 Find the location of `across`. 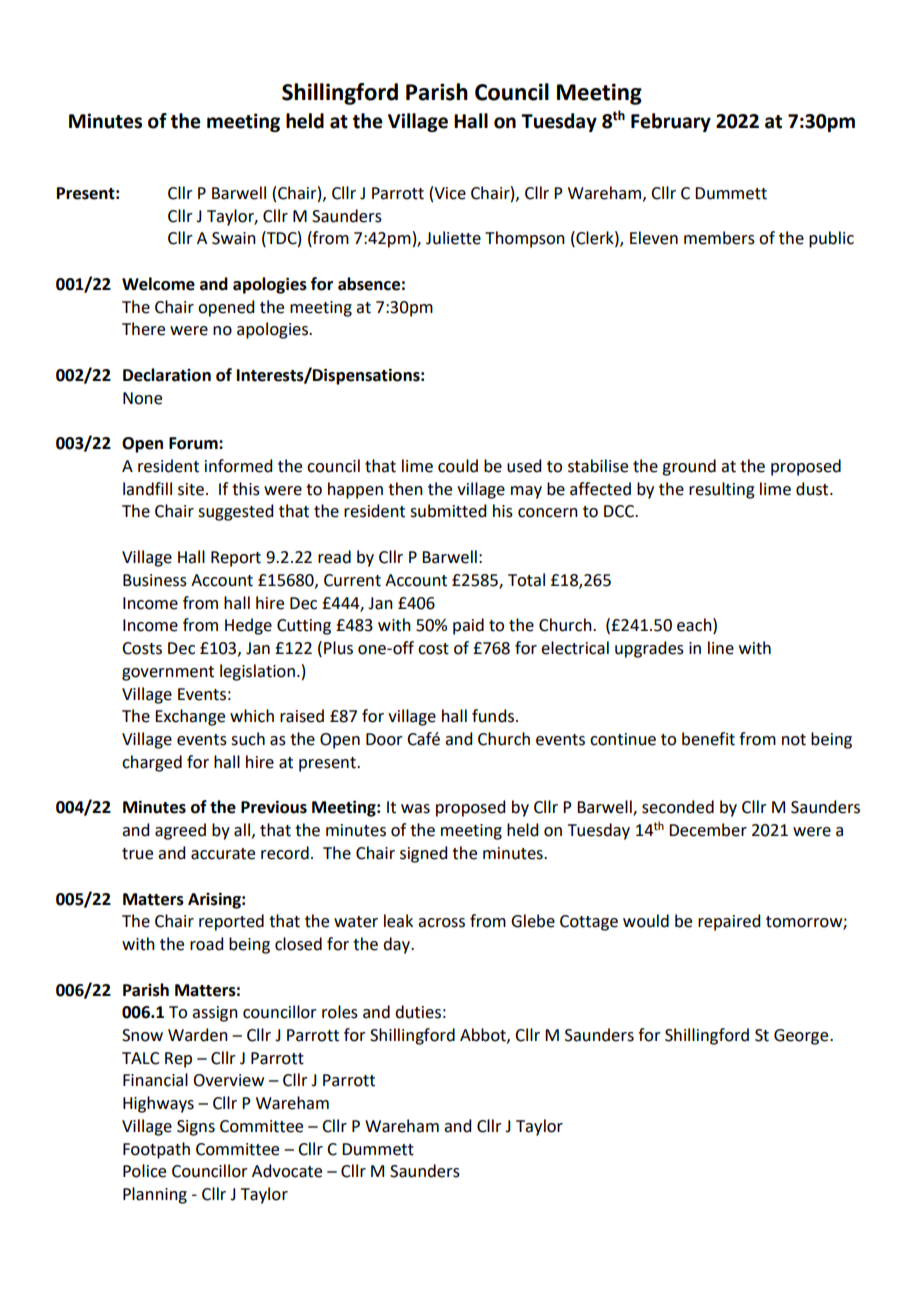

across is located at coordinates (441, 923).
